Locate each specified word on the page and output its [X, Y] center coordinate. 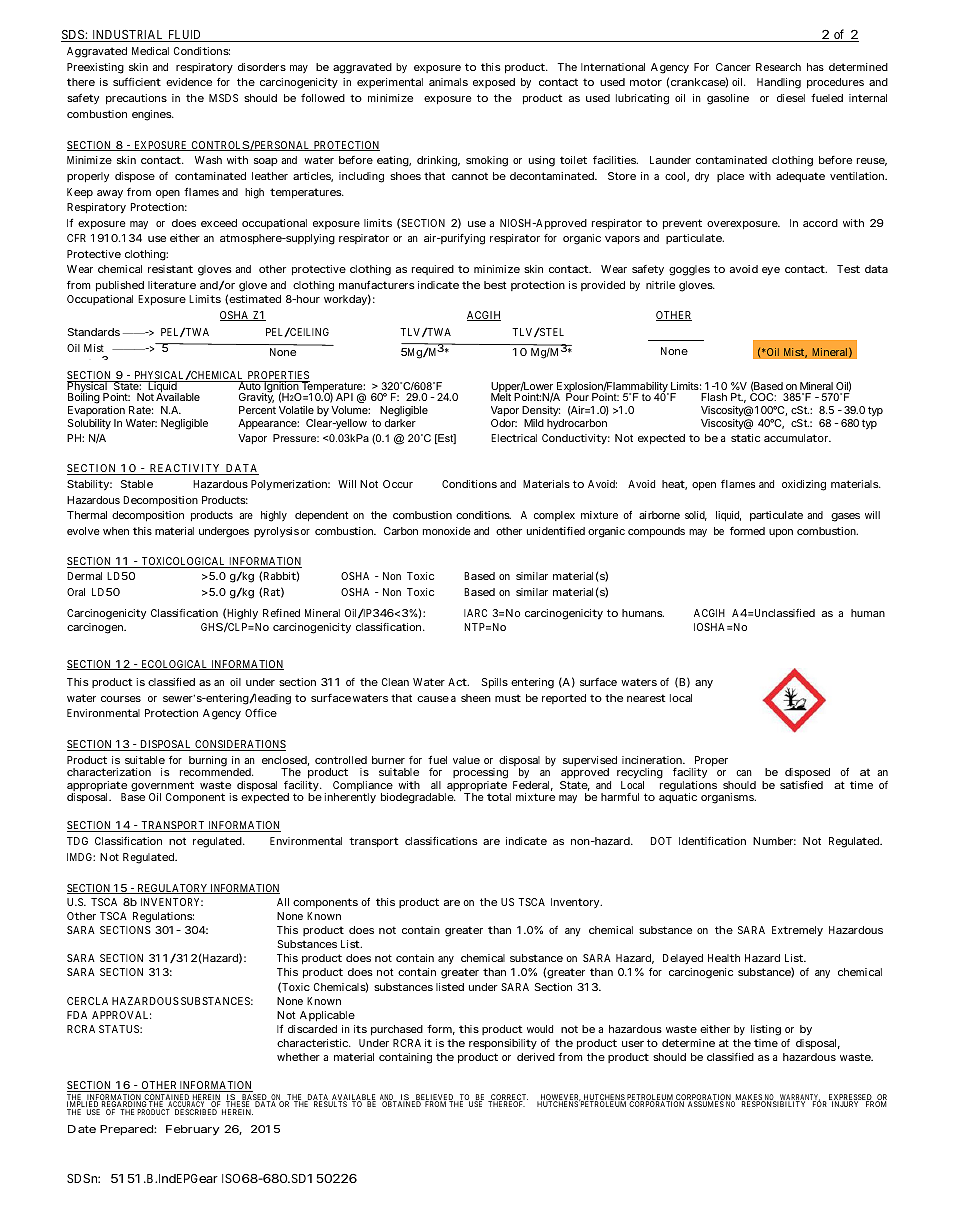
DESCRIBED [196, 1112]
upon [781, 533]
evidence [189, 82]
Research [778, 67]
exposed [494, 83]
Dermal [85, 576]
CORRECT [508, 1098]
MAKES [748, 1098]
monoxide [447, 531]
